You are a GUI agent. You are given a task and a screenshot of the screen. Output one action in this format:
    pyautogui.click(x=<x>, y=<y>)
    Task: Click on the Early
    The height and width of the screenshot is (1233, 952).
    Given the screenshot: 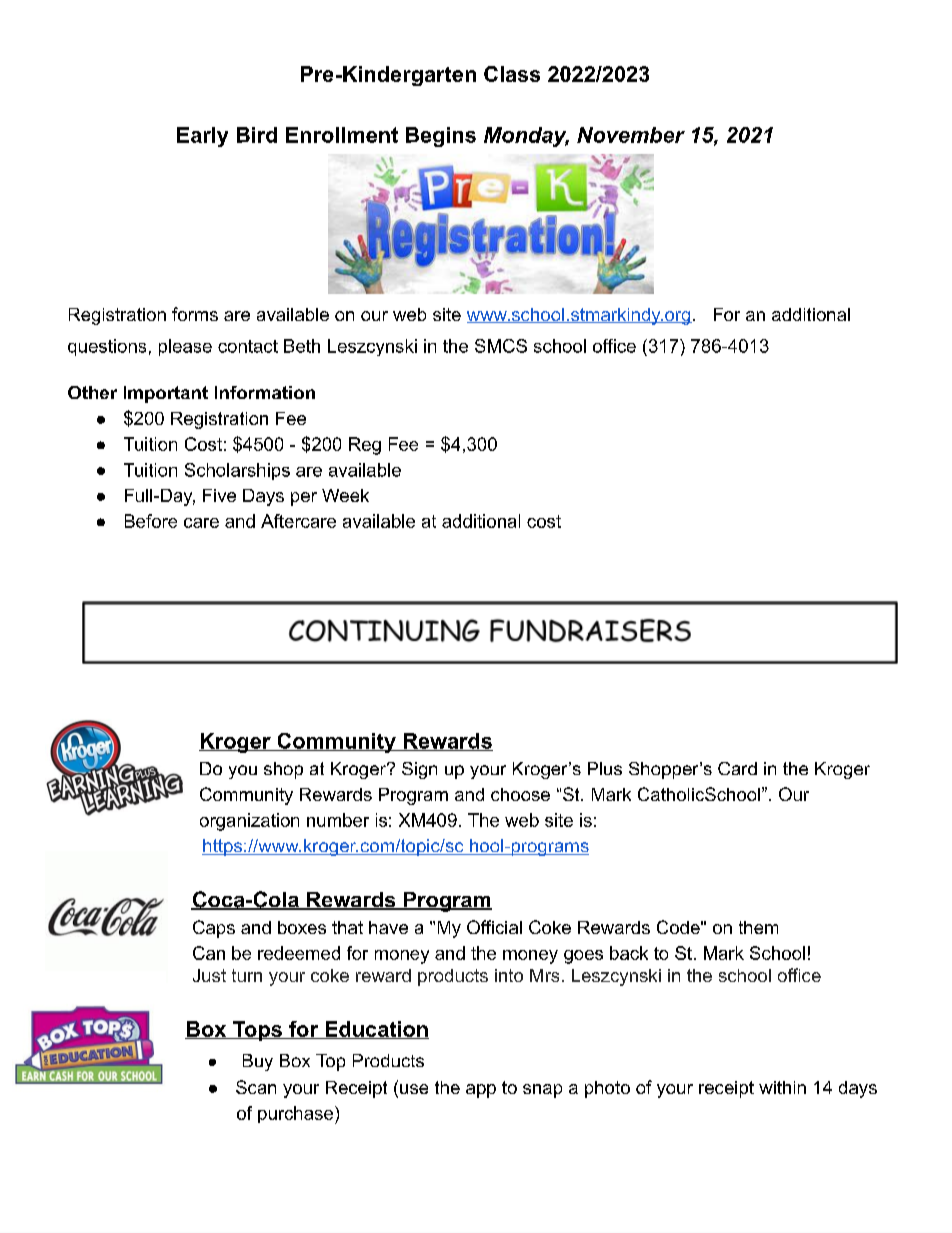 What is the action you would take?
    pyautogui.click(x=202, y=137)
